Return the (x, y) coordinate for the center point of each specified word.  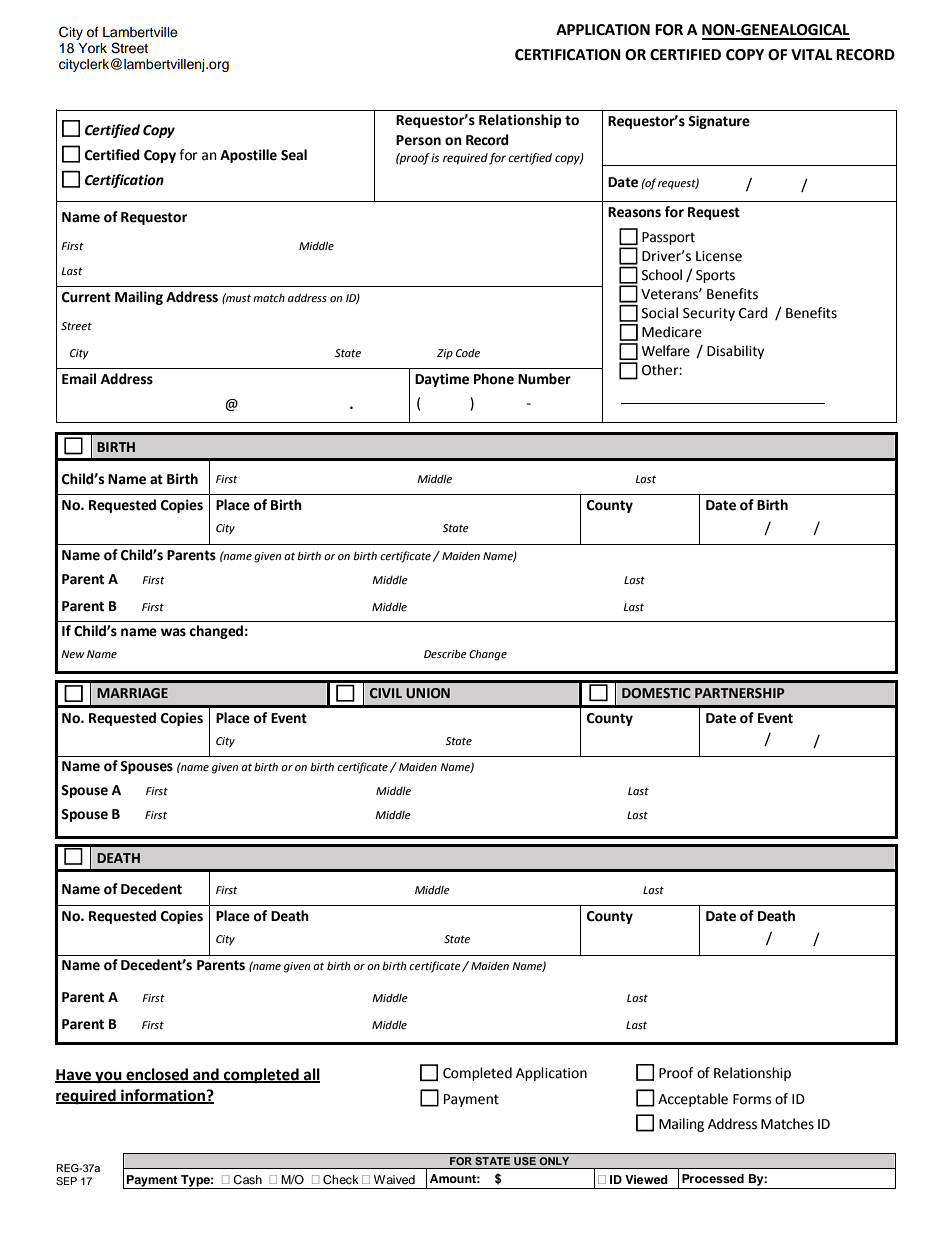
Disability (735, 352)
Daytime (442, 380)
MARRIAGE (132, 693)
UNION (428, 693)
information (163, 1096)
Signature (719, 122)
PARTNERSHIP (740, 693)
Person (418, 140)
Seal (294, 155)
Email (79, 379)
